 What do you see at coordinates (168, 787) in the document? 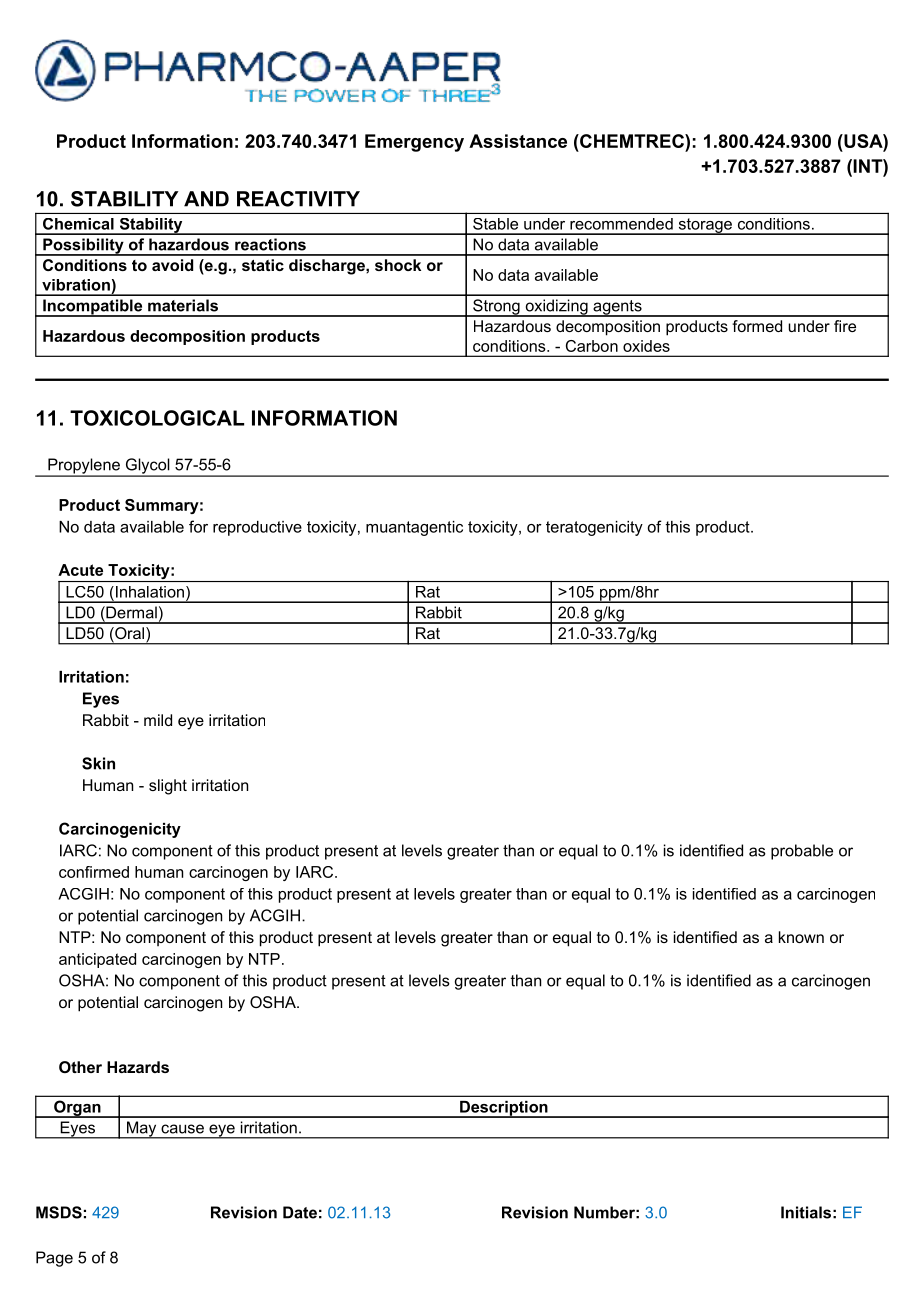
I see `slight` at bounding box center [168, 787].
